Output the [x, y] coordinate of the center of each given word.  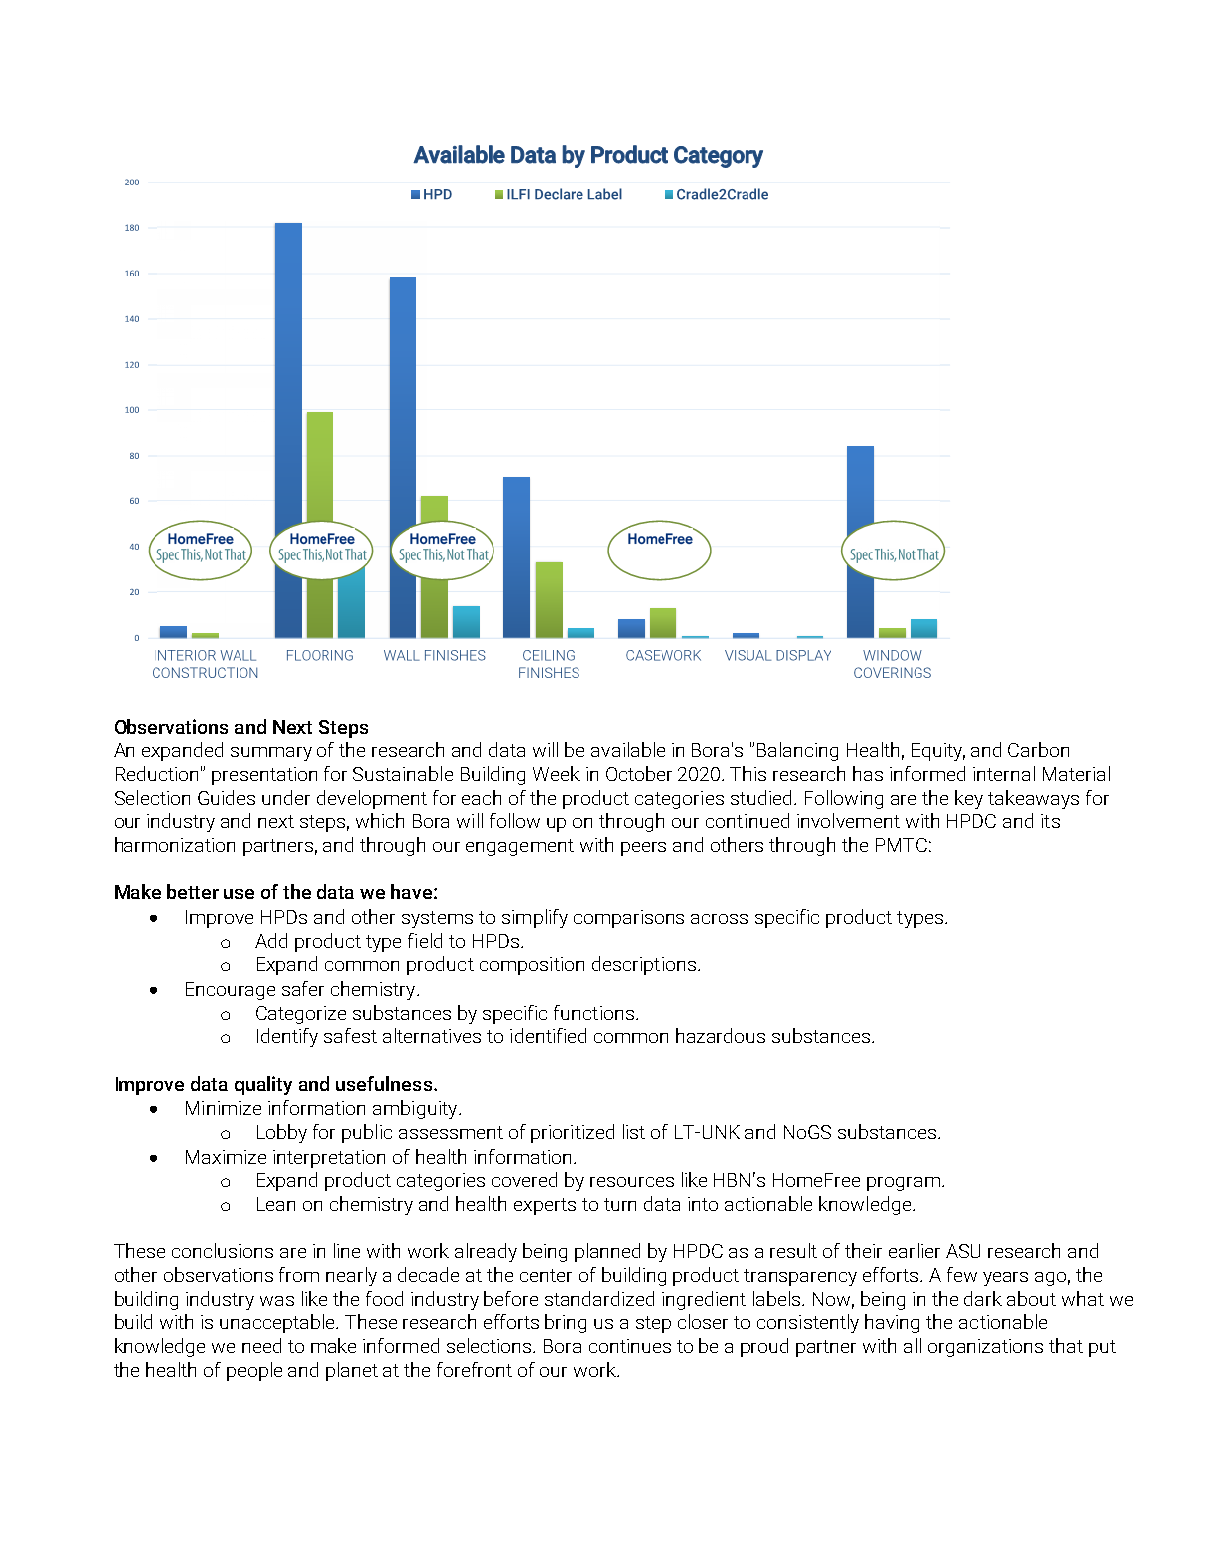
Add [271, 940]
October [639, 773]
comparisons [629, 919]
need [261, 1345]
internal [1004, 773]
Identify [287, 1037]
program [903, 1184]
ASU [963, 1251]
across [719, 919]
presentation [264, 776]
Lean [276, 1204]
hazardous [720, 1035]
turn [620, 1204]
